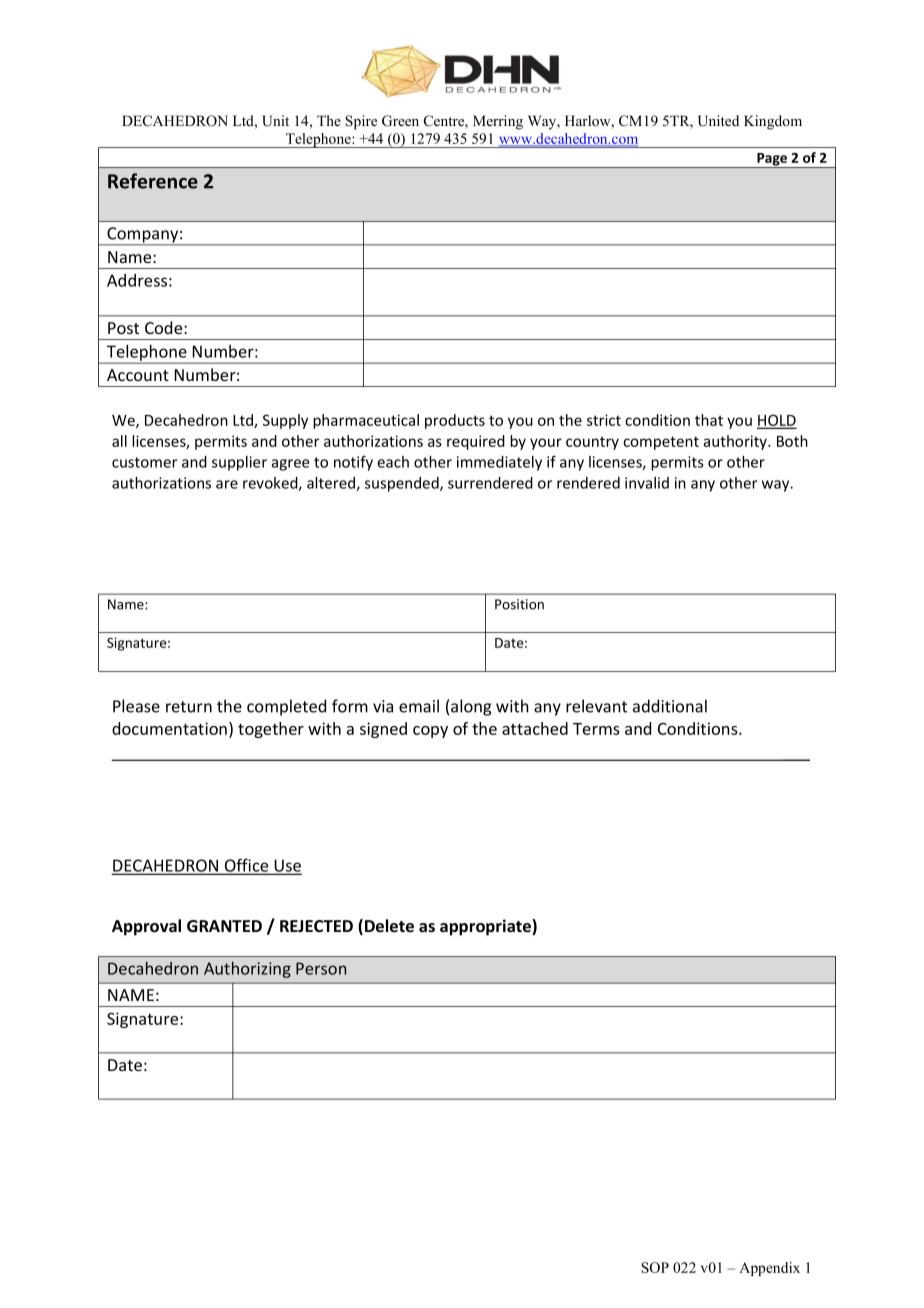 The width and height of the document is (924, 1308). I want to click on Authorizing, so click(247, 970).
